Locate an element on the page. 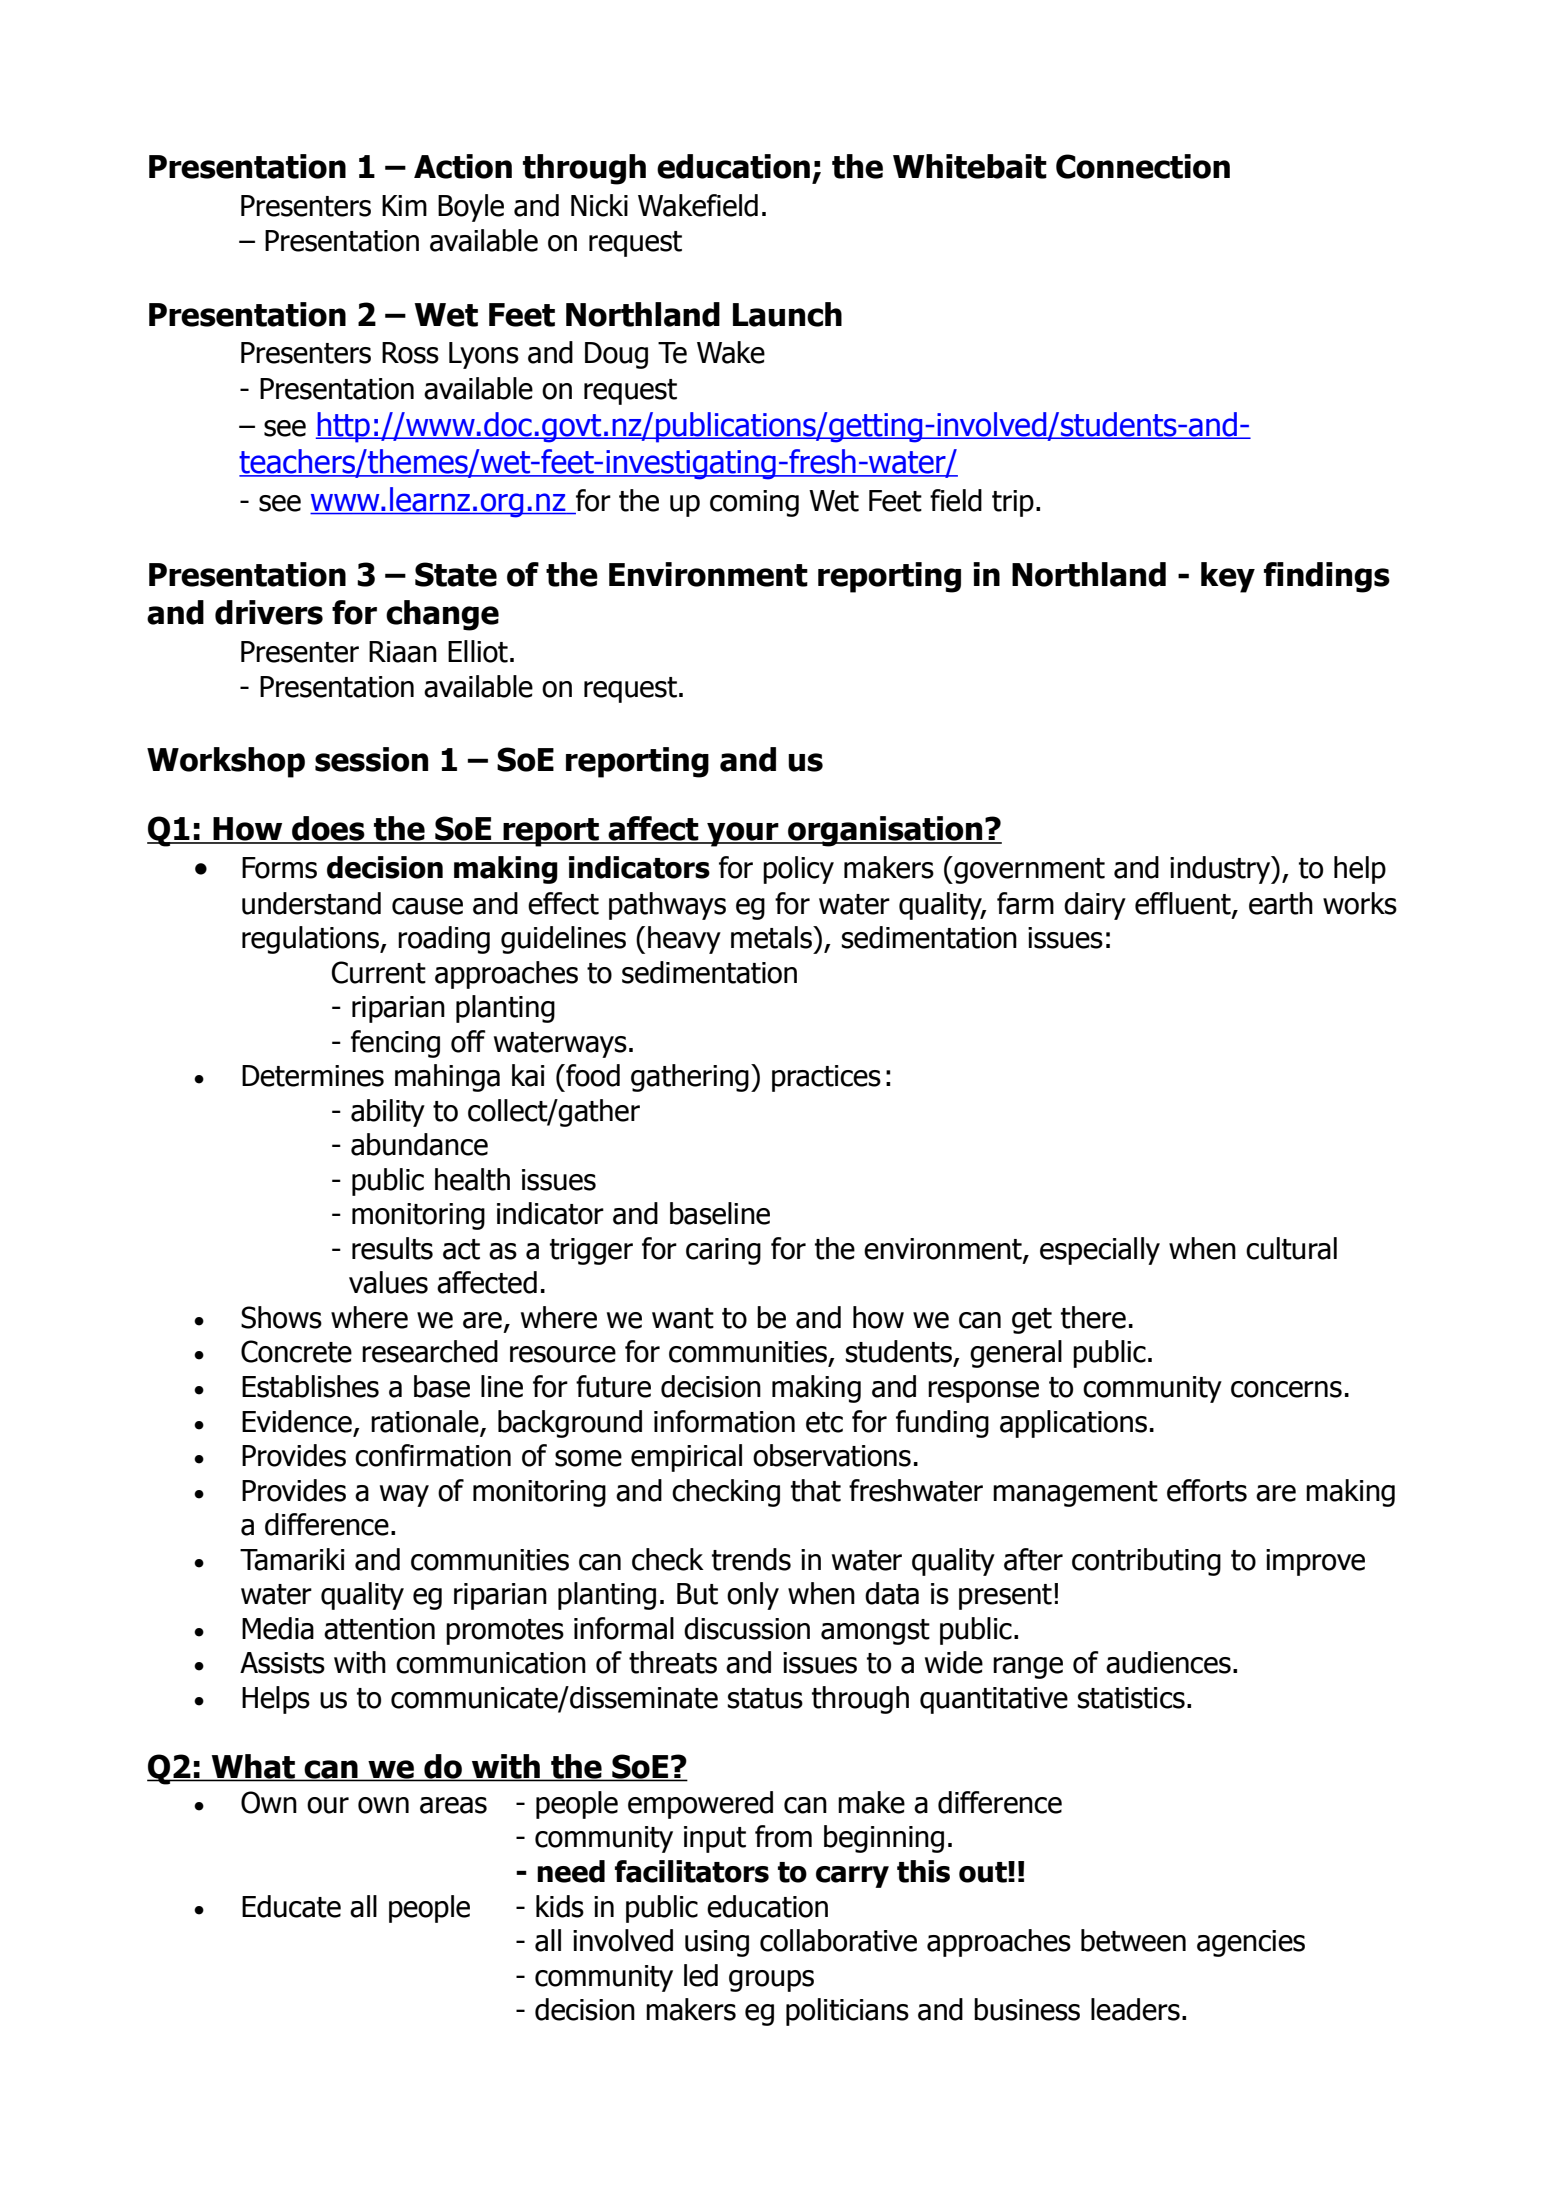 The image size is (1545, 2186). concerns is located at coordinates (1286, 1389).
